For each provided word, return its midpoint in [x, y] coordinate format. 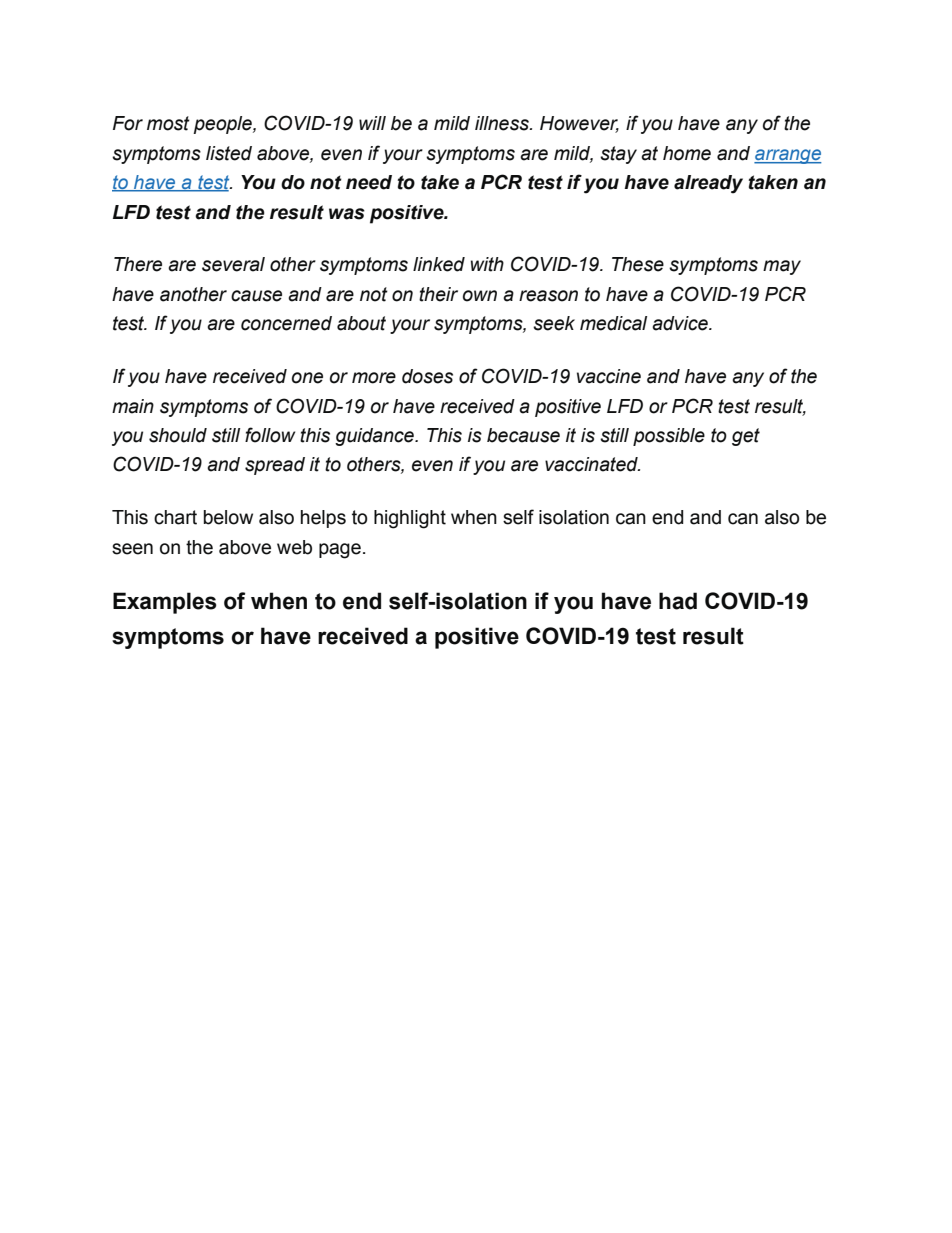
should [178, 435]
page [340, 551]
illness [503, 123]
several [233, 264]
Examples [165, 603]
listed [229, 153]
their [438, 294]
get [746, 437]
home [687, 153]
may [782, 267]
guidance [375, 437]
